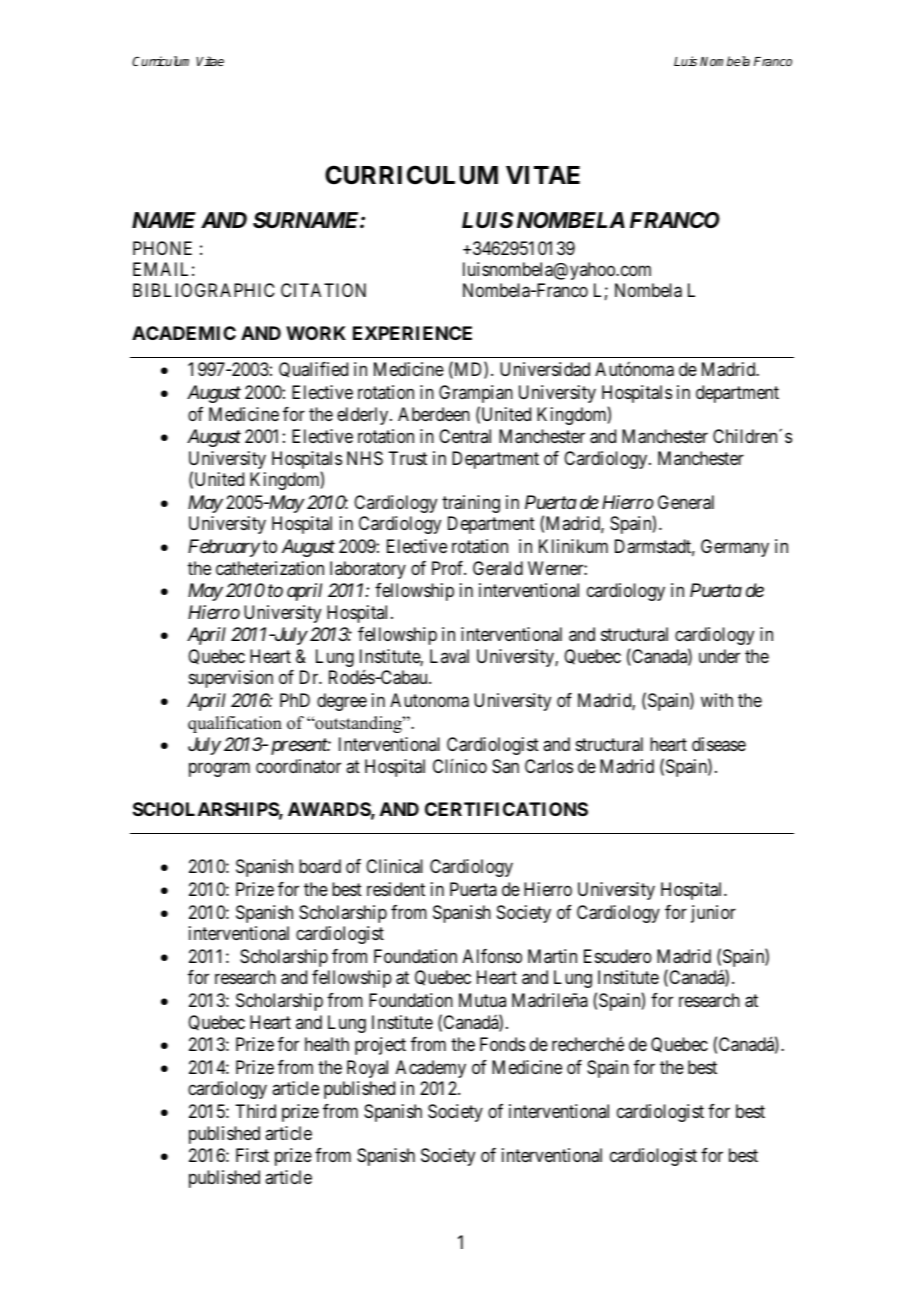  I want to click on Germany, so click(735, 548).
